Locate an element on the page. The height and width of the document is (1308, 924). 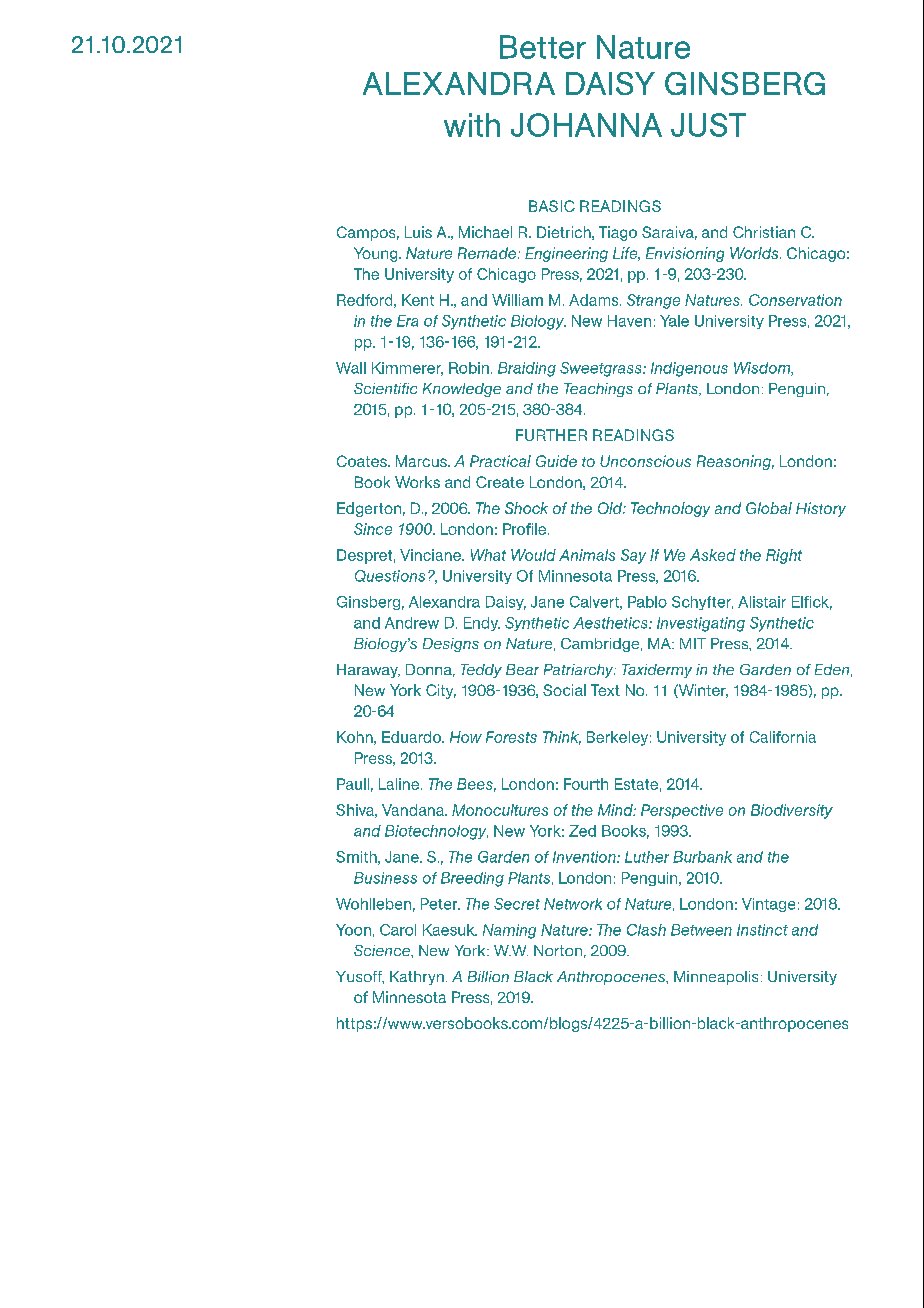
Andrew is located at coordinates (412, 623).
